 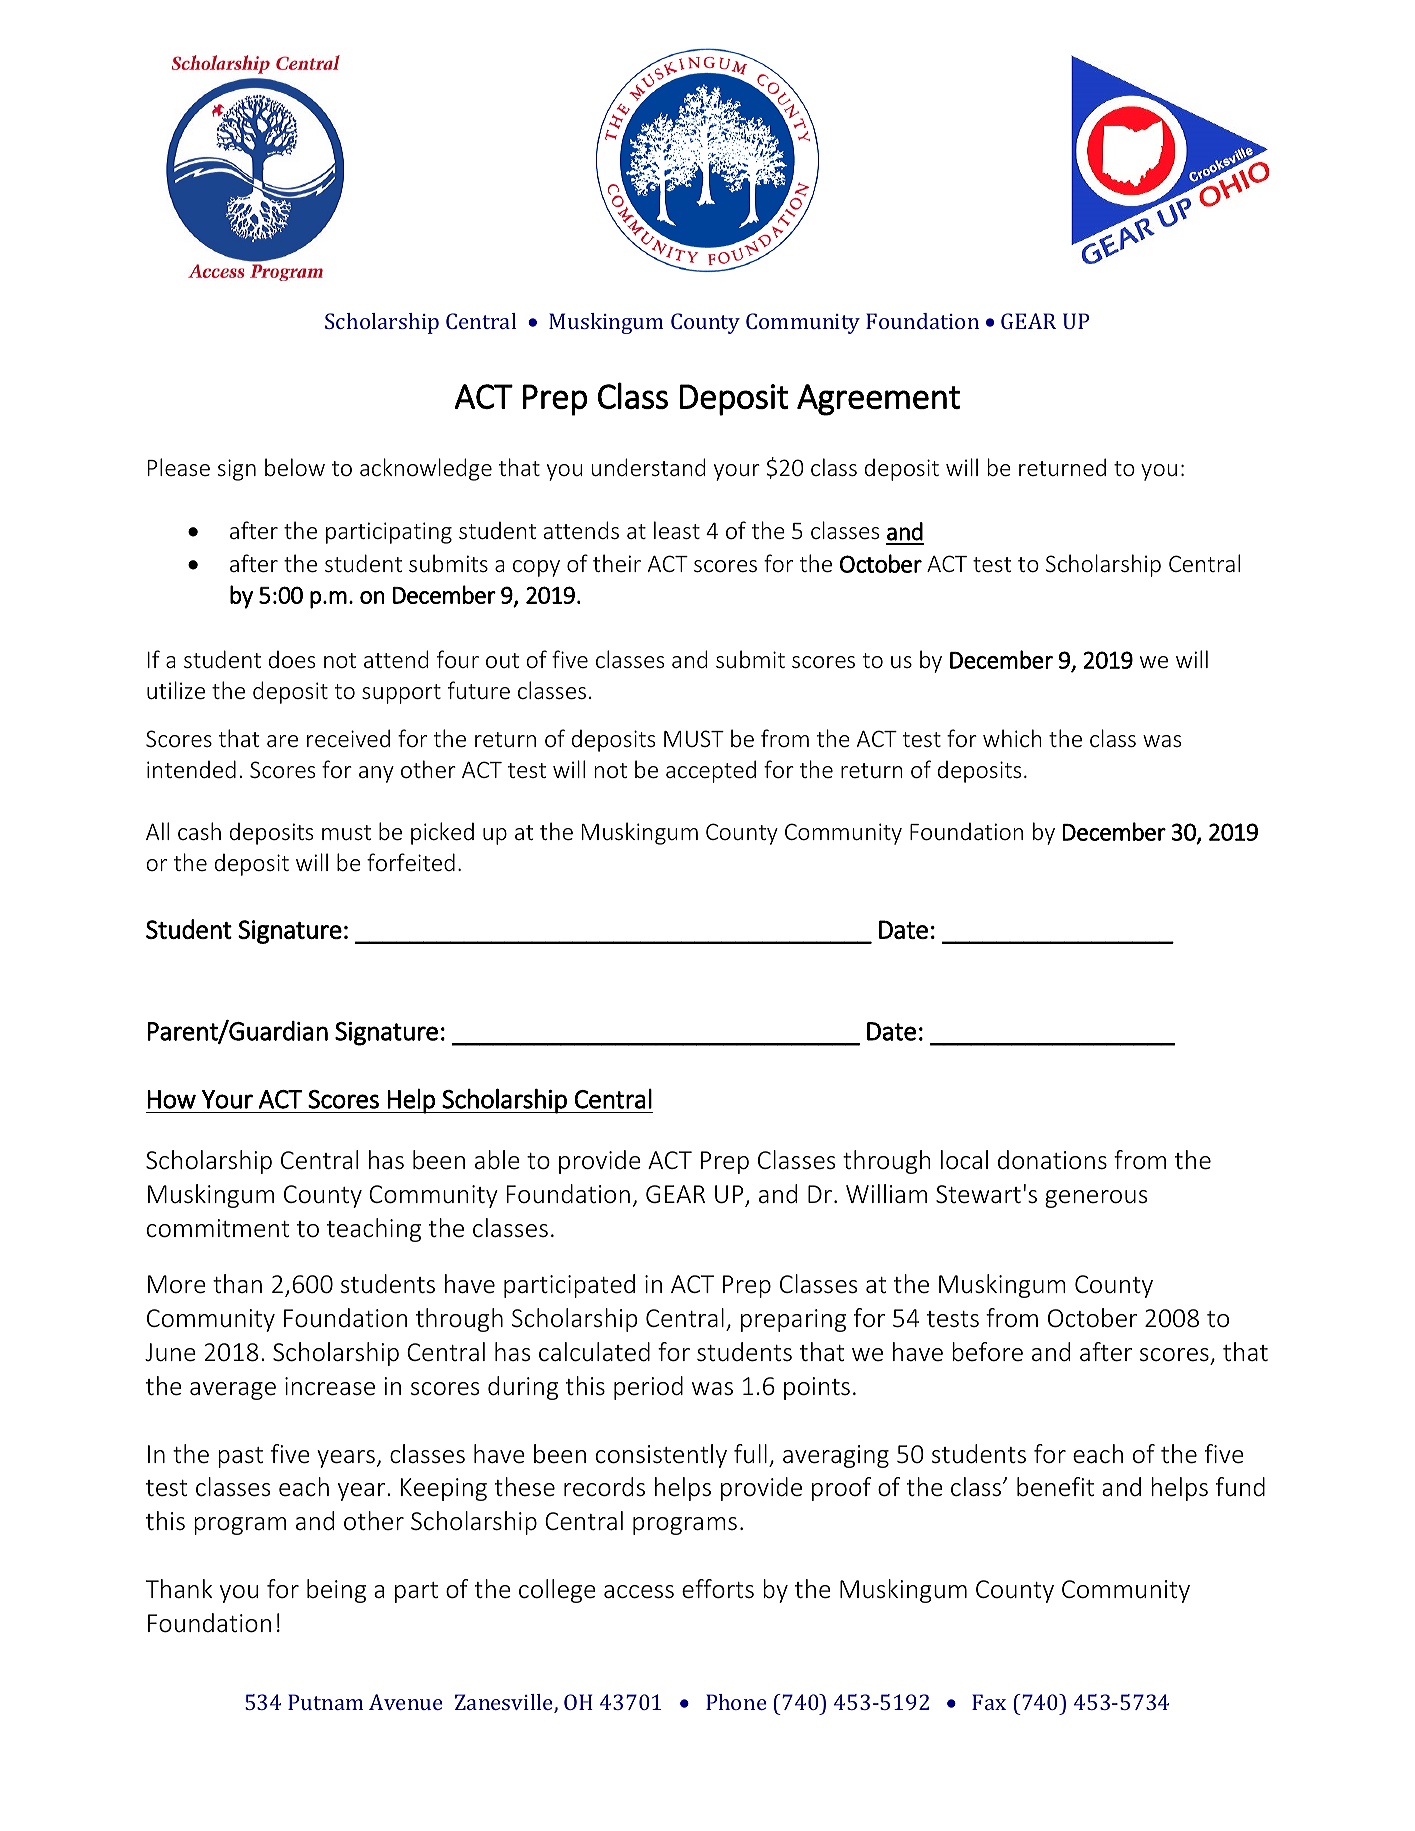 I want to click on being, so click(x=336, y=1591).
